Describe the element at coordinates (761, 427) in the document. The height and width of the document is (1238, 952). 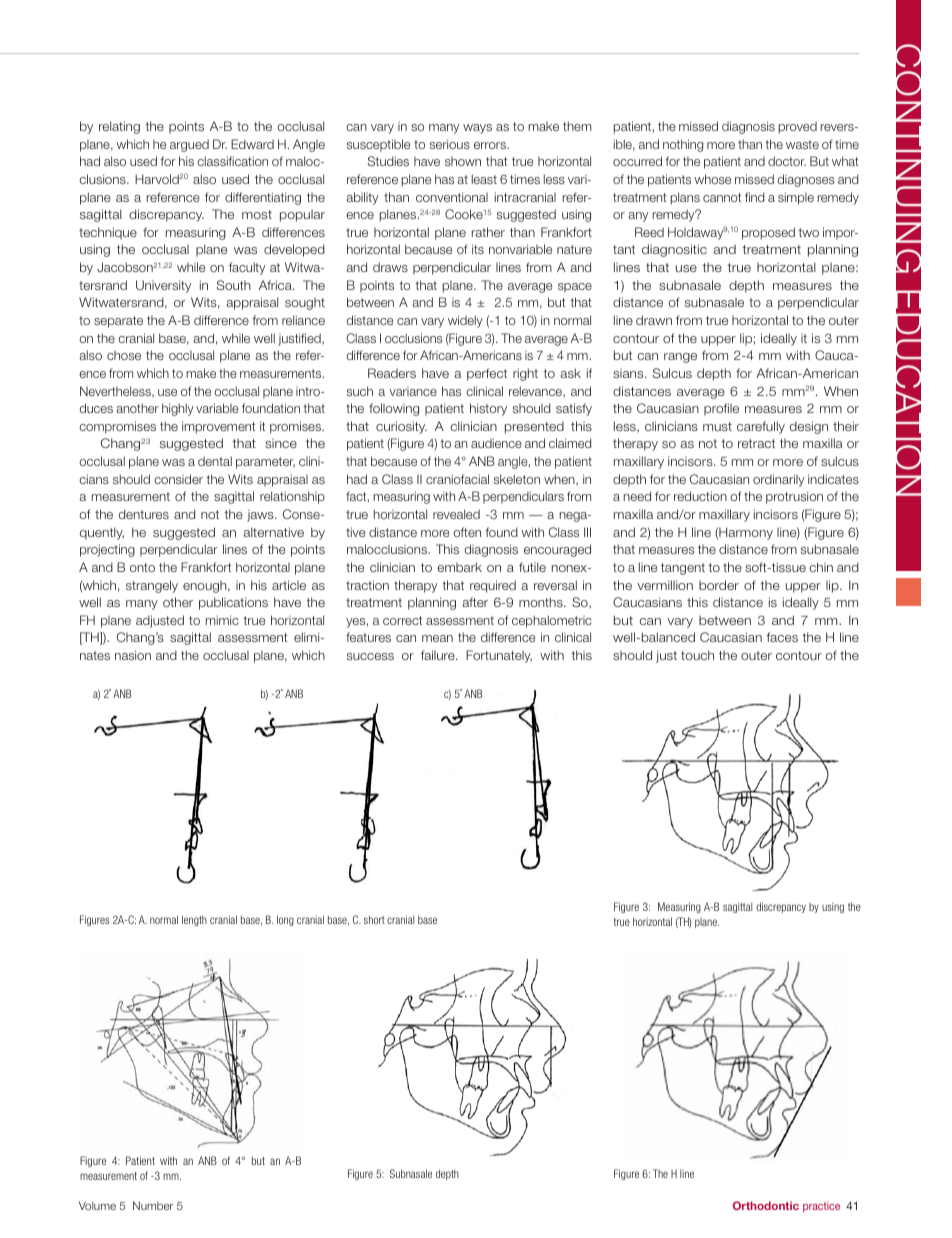
I see `carefully` at that location.
